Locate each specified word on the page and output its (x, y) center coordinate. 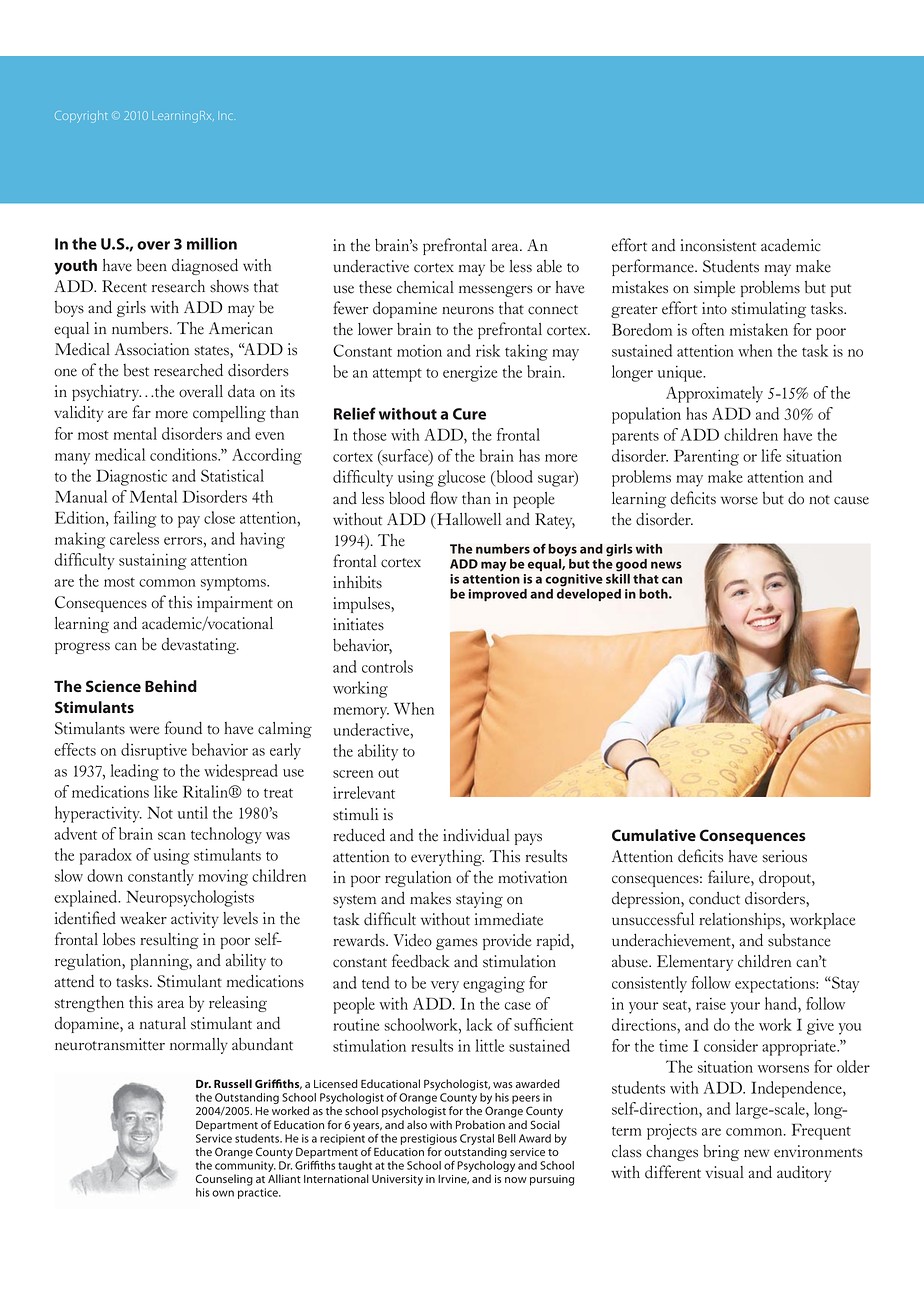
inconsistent (718, 245)
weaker (144, 918)
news (666, 565)
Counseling (224, 1180)
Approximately (714, 394)
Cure (469, 414)
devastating (200, 646)
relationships (741, 921)
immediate (509, 919)
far (142, 411)
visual (724, 1172)
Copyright (81, 117)
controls (387, 666)
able (549, 266)
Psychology (486, 1168)
